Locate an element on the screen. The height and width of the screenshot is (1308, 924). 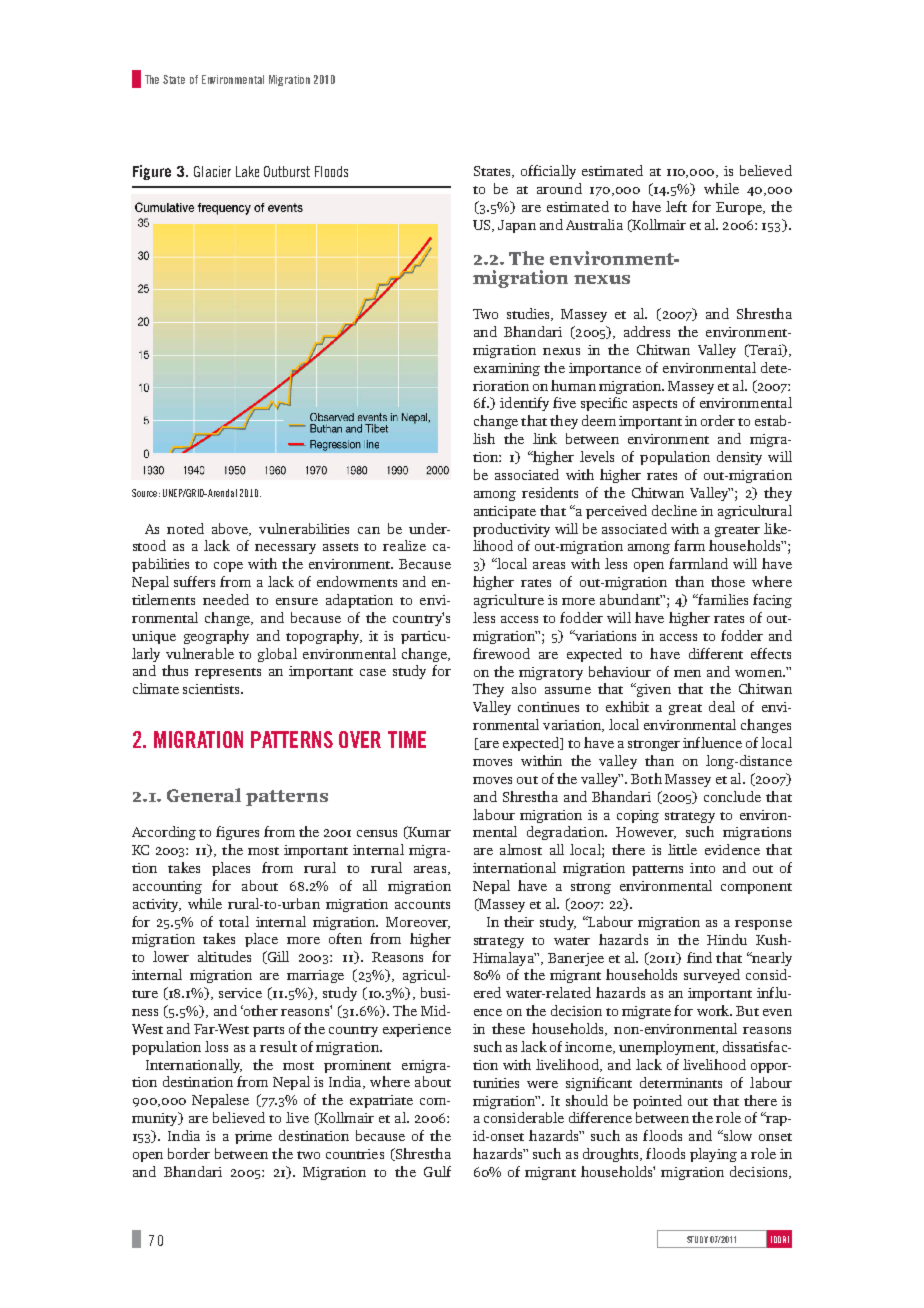
Gulf is located at coordinates (437, 1171).
